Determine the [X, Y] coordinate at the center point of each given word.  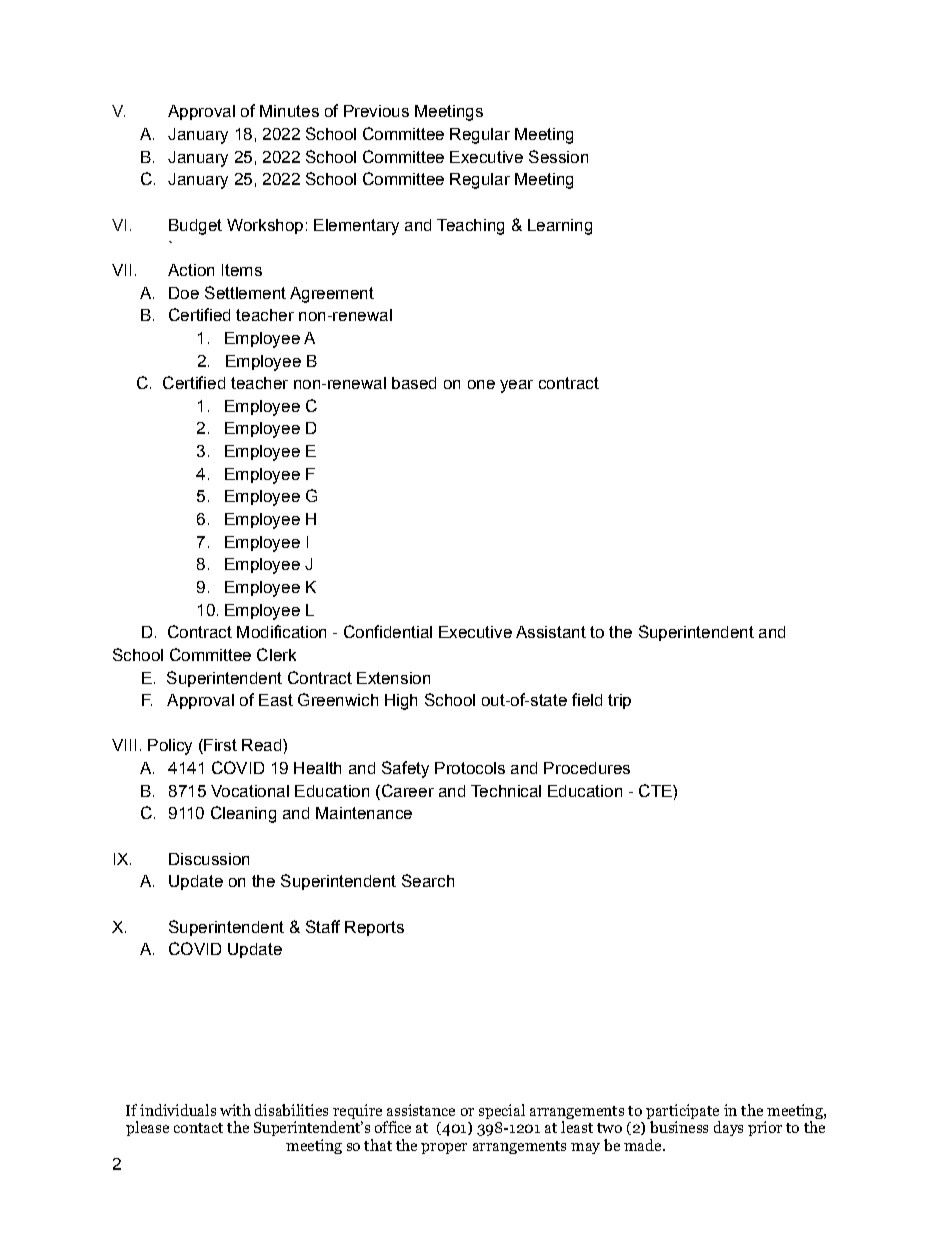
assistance [421, 1110]
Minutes [289, 111]
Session [558, 156]
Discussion [209, 859]
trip [619, 701]
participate [682, 1111]
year [516, 386]
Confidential [388, 631]
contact [198, 1128]
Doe [184, 293]
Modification [281, 631]
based [414, 383]
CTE [656, 790]
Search [428, 880]
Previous [376, 111]
